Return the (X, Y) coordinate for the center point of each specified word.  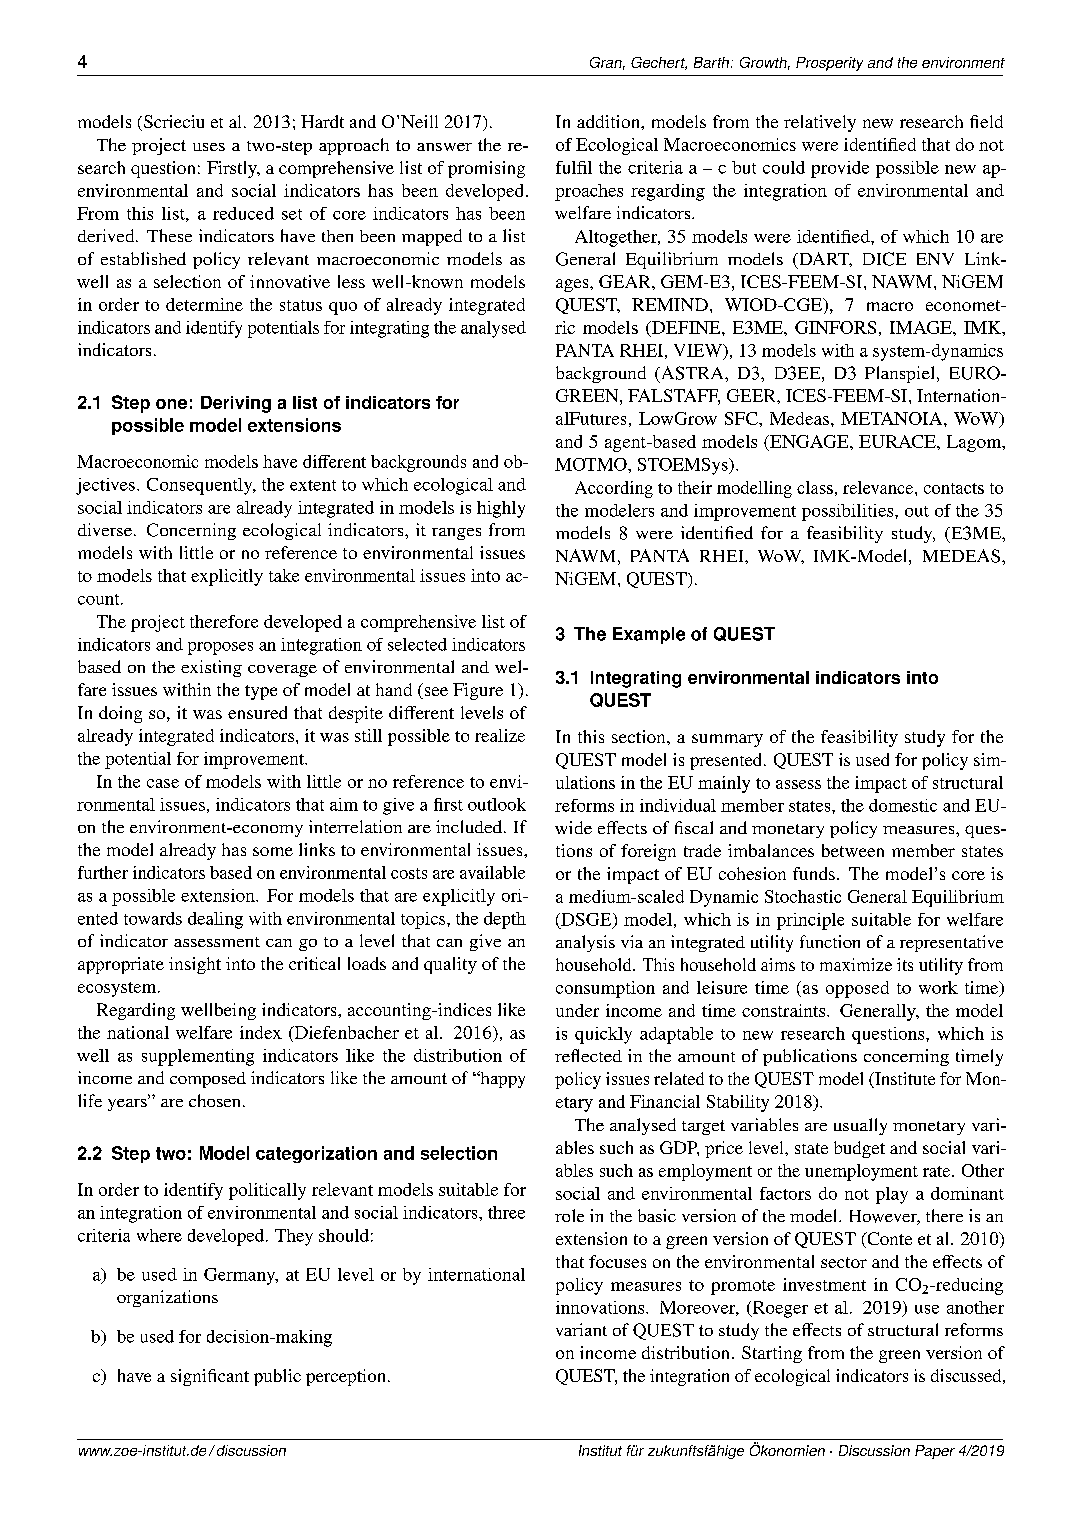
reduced (243, 213)
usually (860, 1126)
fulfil (574, 167)
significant (210, 1377)
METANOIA (893, 418)
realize (500, 735)
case (163, 783)
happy (501, 1079)
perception (345, 1377)
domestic (903, 805)
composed (208, 1080)
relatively (820, 123)
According (614, 489)
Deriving (236, 404)
